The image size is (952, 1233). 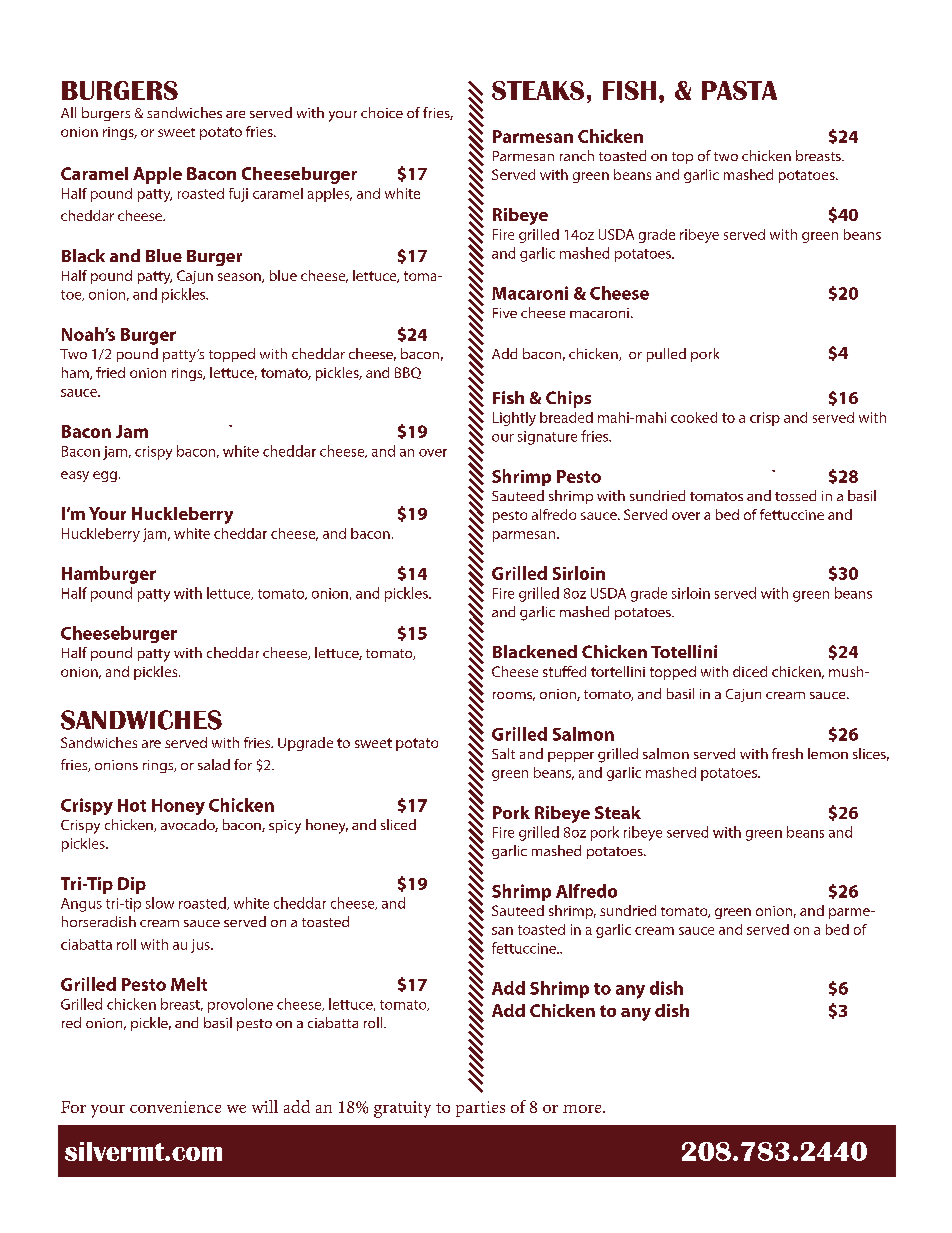 What do you see at coordinates (382, 112) in the screenshot?
I see `choice` at bounding box center [382, 112].
